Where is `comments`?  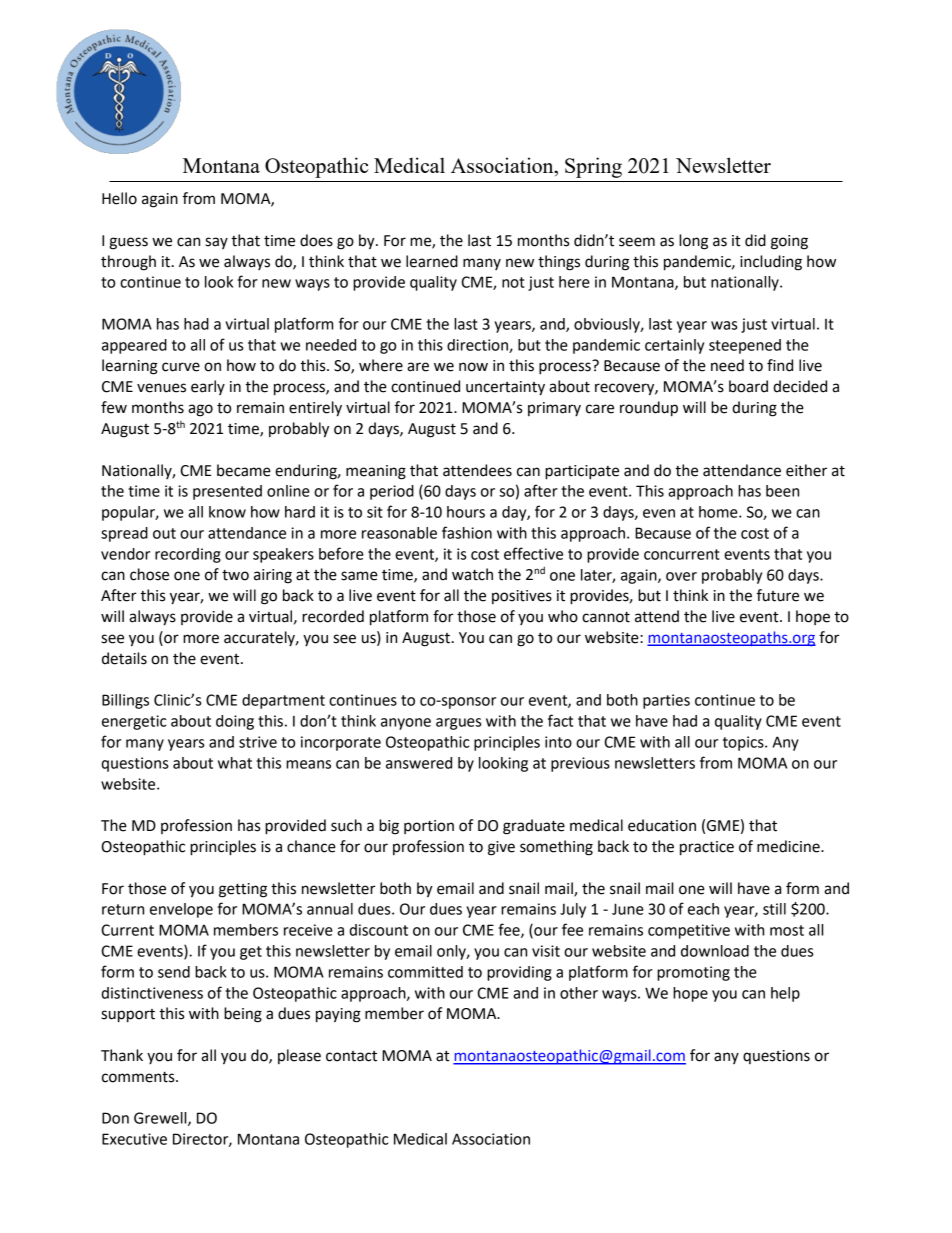 comments is located at coordinates (139, 1077).
